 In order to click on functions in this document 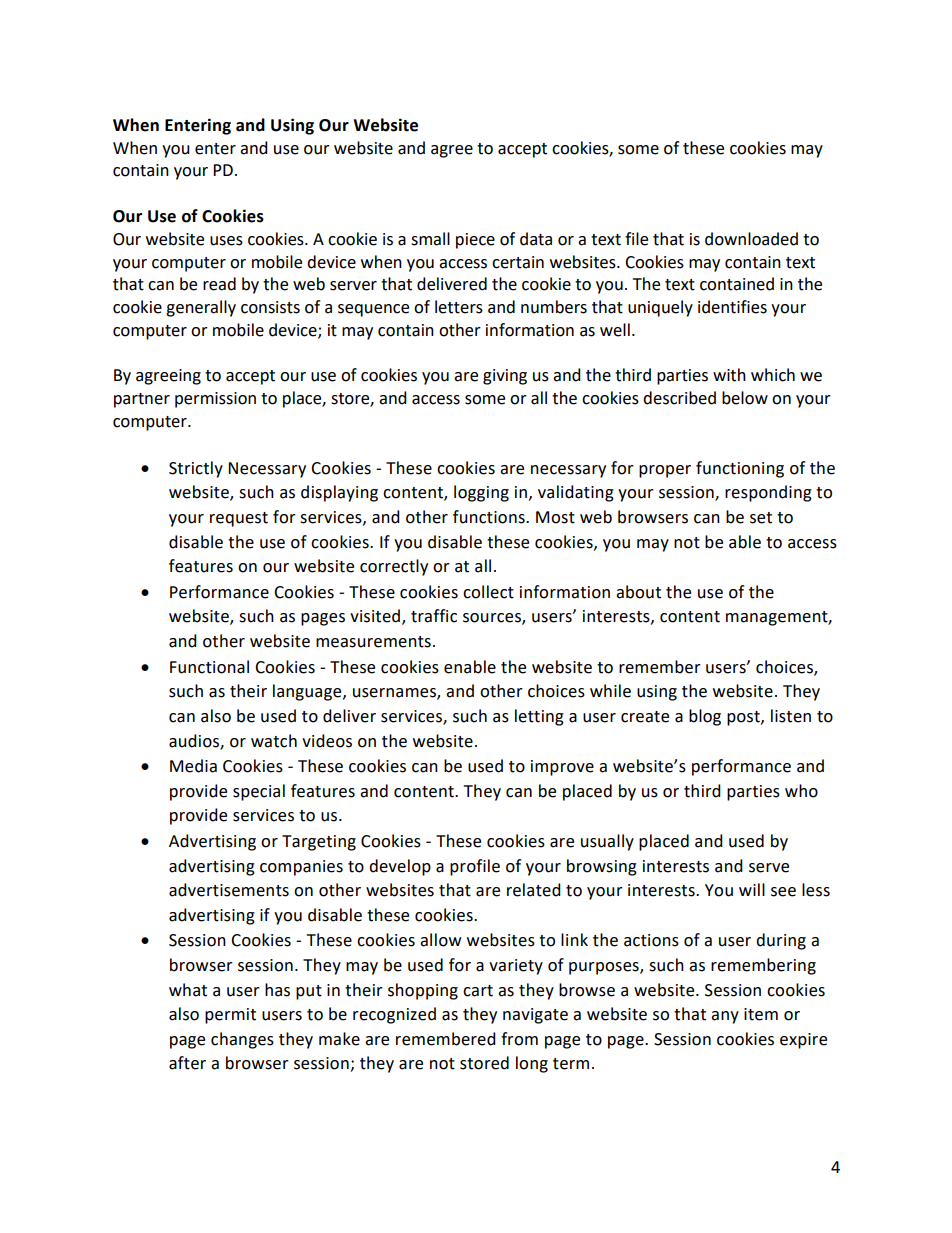, I will do `click(490, 517)`.
